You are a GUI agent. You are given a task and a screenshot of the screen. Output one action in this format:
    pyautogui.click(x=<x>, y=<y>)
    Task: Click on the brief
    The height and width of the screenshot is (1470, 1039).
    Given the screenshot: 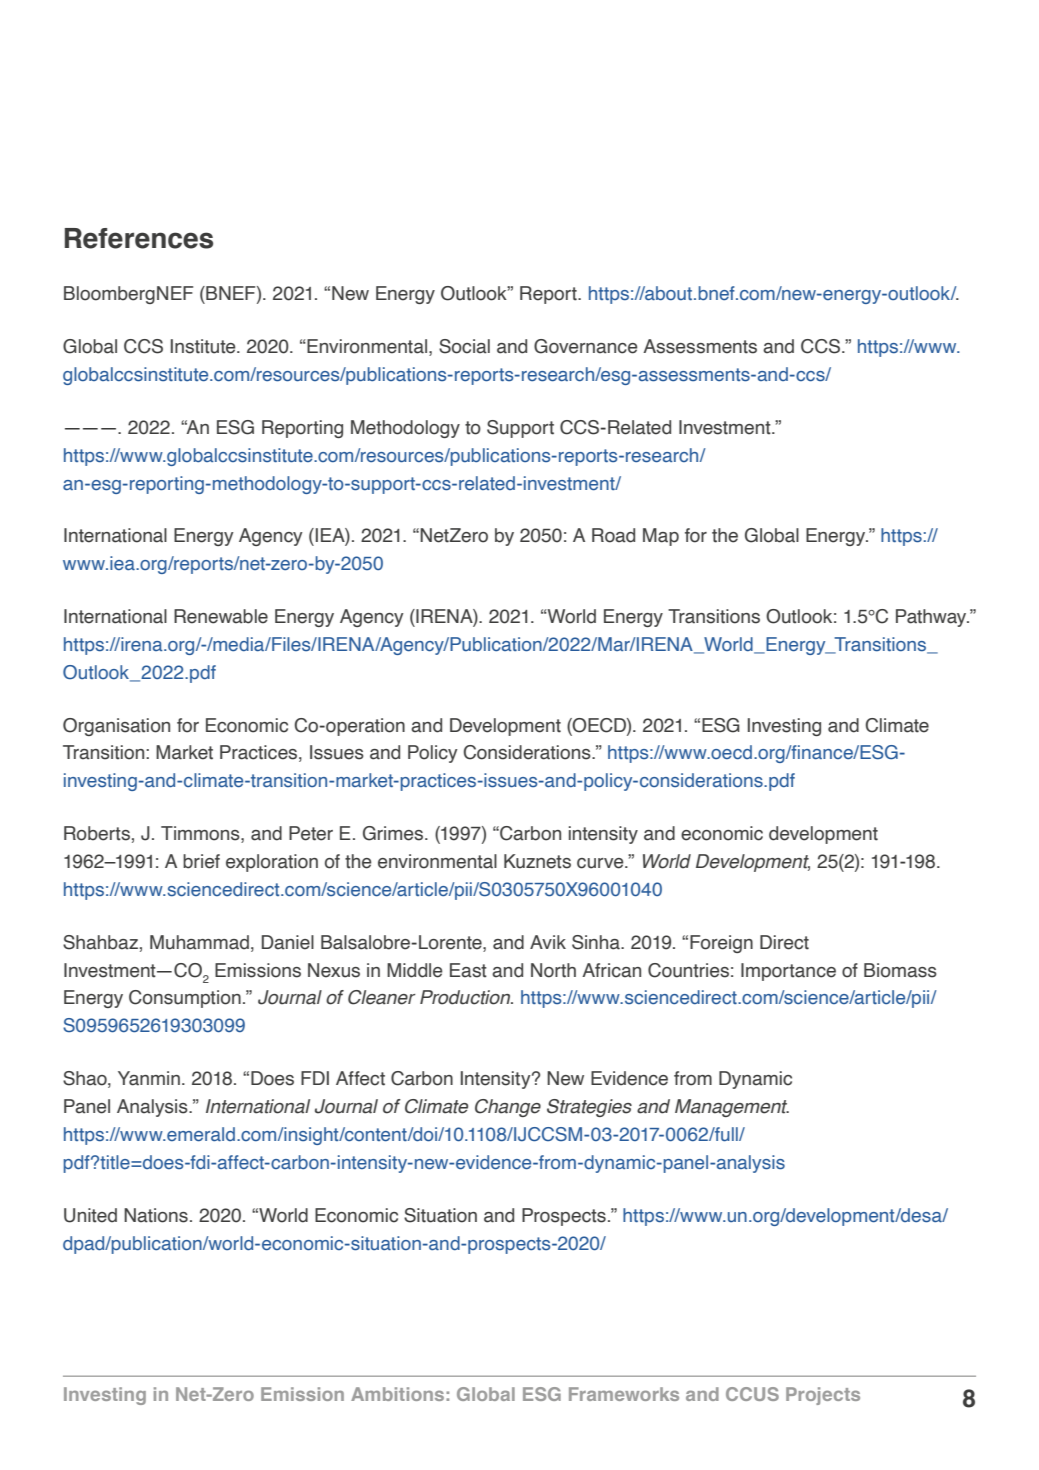 What is the action you would take?
    pyautogui.click(x=201, y=861)
